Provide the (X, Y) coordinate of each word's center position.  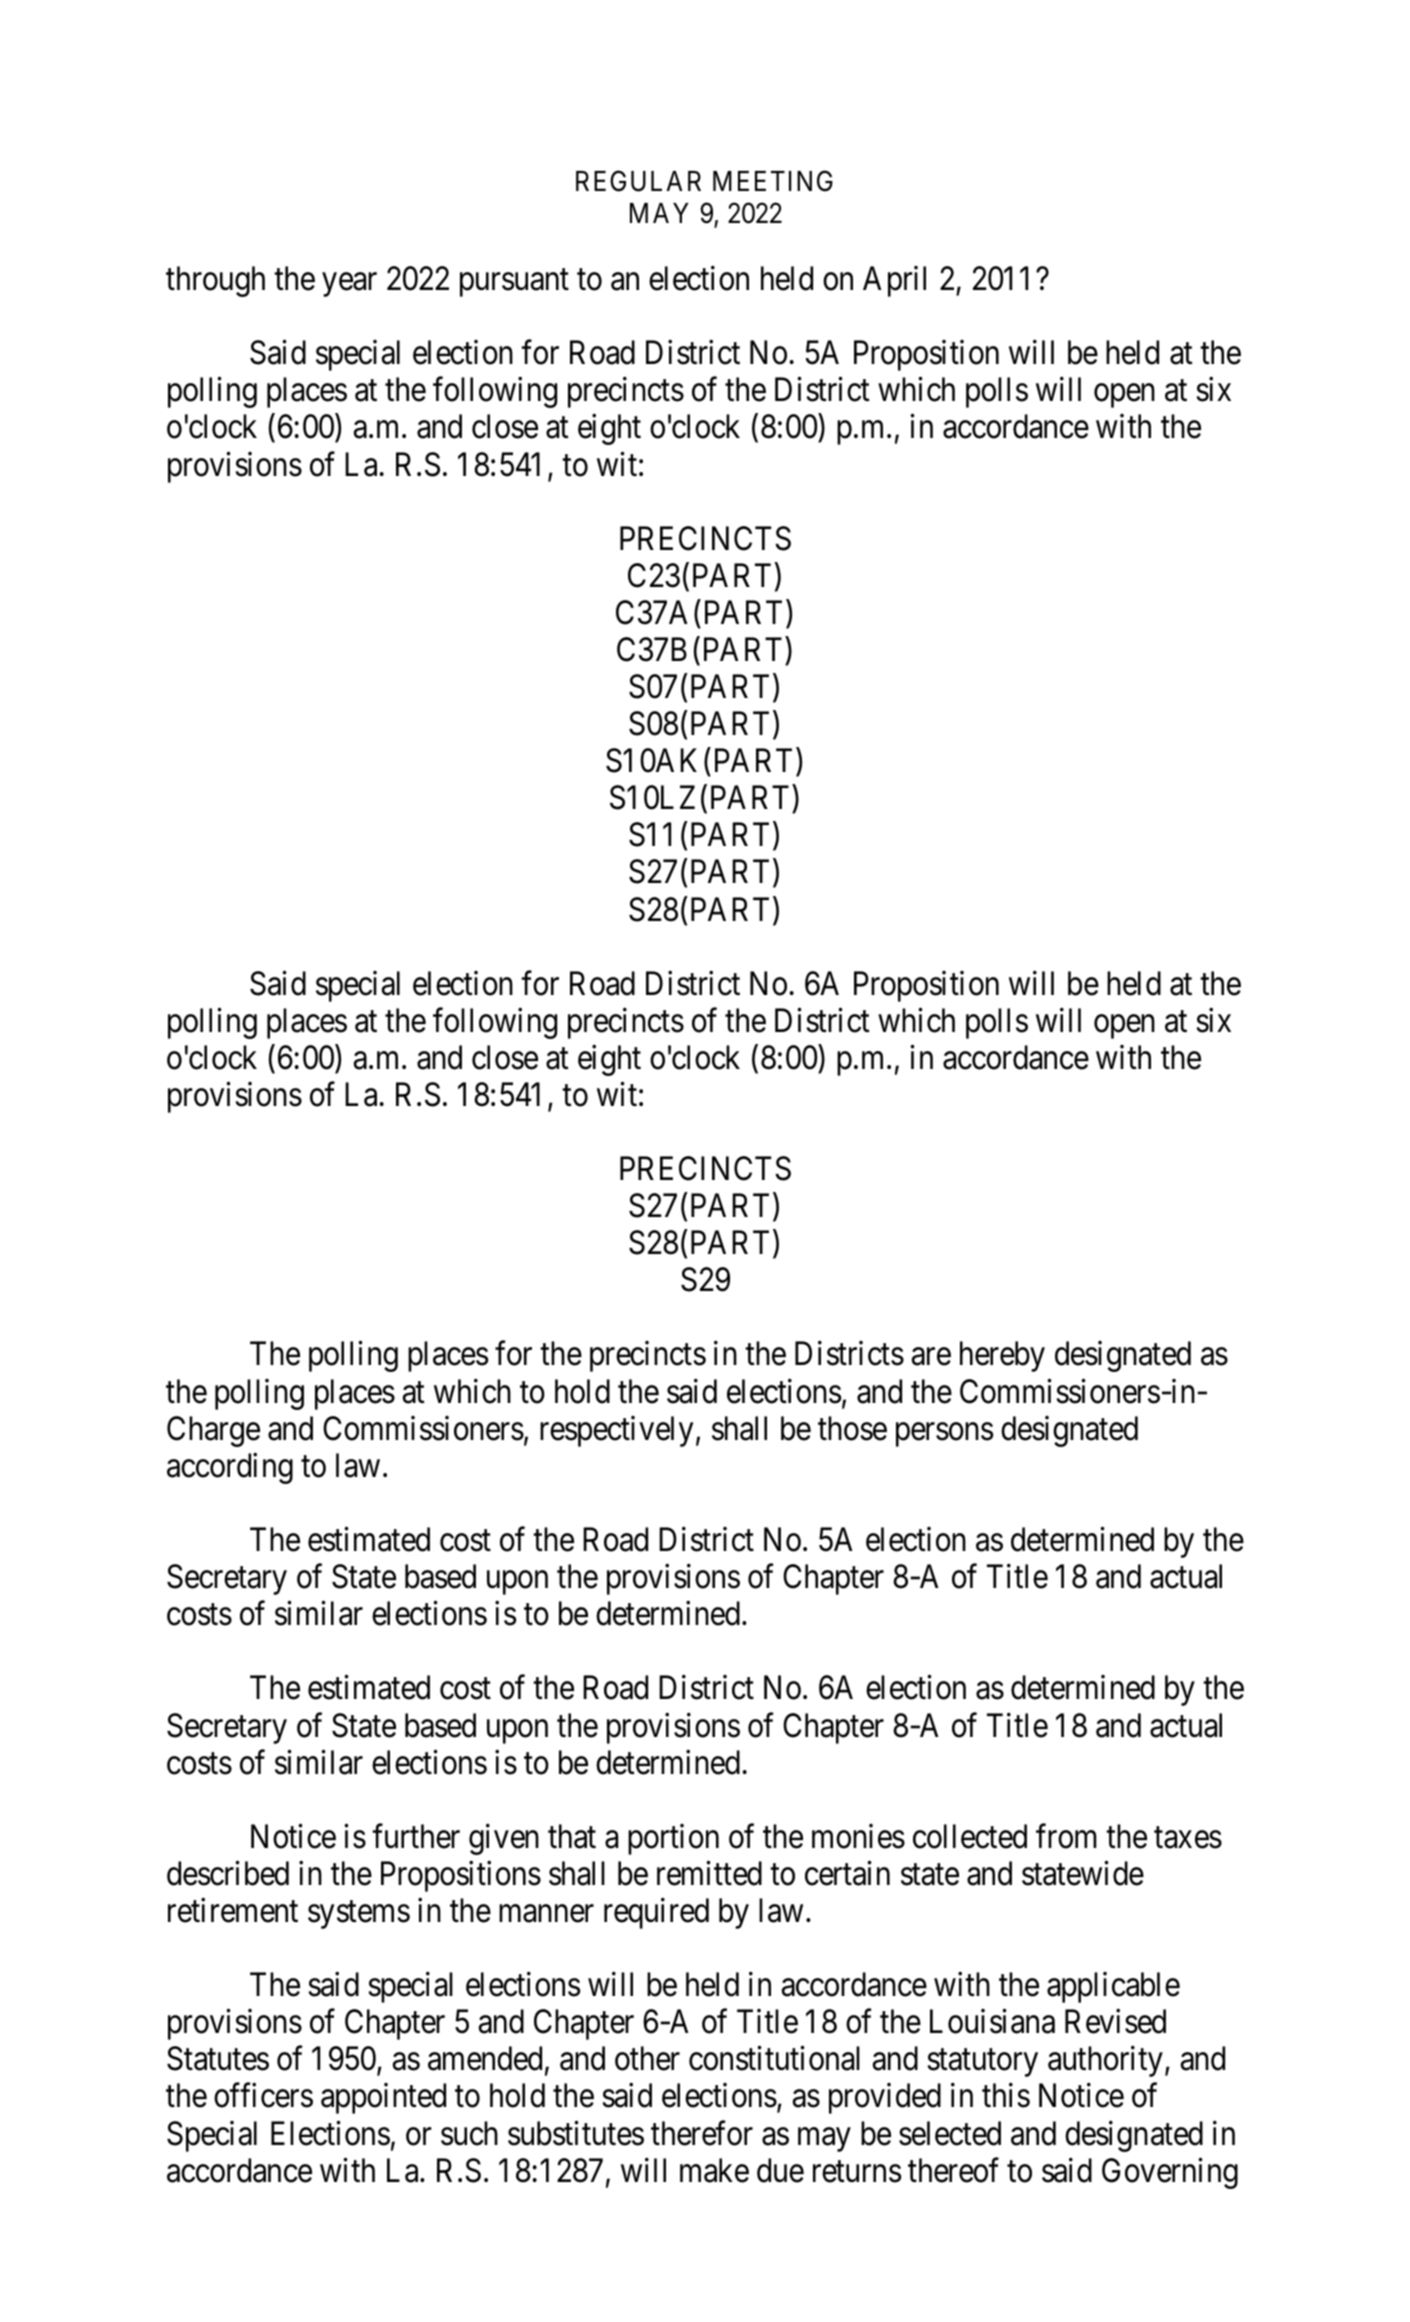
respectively (616, 1431)
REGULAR (638, 181)
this (1006, 2095)
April (894, 281)
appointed (383, 2098)
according (230, 1468)
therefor (702, 2133)
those (852, 1428)
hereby (1002, 1356)
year (349, 285)
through (215, 281)
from (1066, 1836)
